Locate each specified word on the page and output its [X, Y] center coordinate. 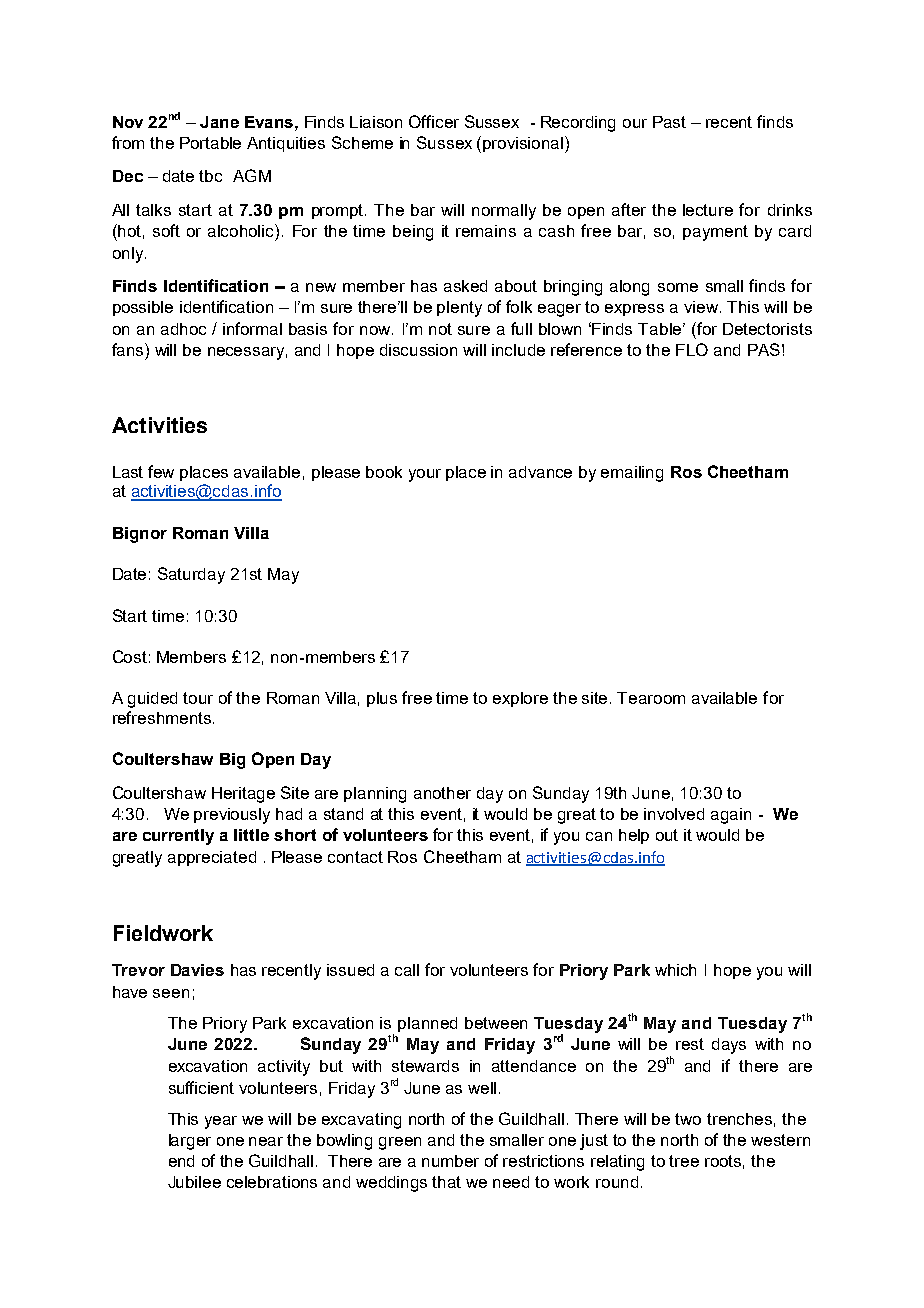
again [731, 816]
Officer [434, 121]
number [450, 1161]
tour [198, 698]
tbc [210, 176]
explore [520, 699]
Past [669, 122]
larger [190, 1142]
